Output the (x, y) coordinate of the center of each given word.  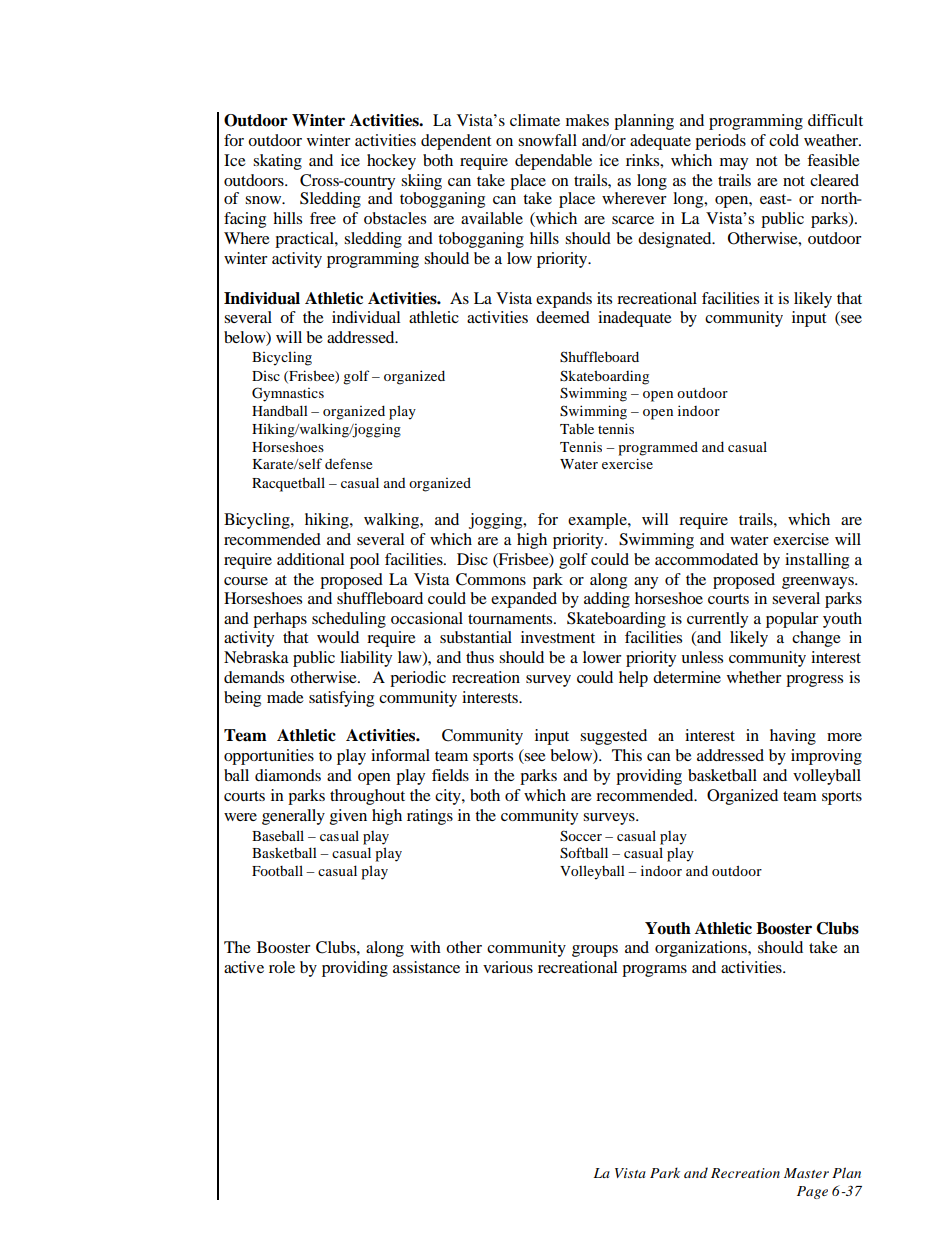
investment (558, 637)
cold (784, 140)
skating (277, 162)
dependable (553, 162)
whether (754, 677)
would (338, 637)
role (282, 967)
